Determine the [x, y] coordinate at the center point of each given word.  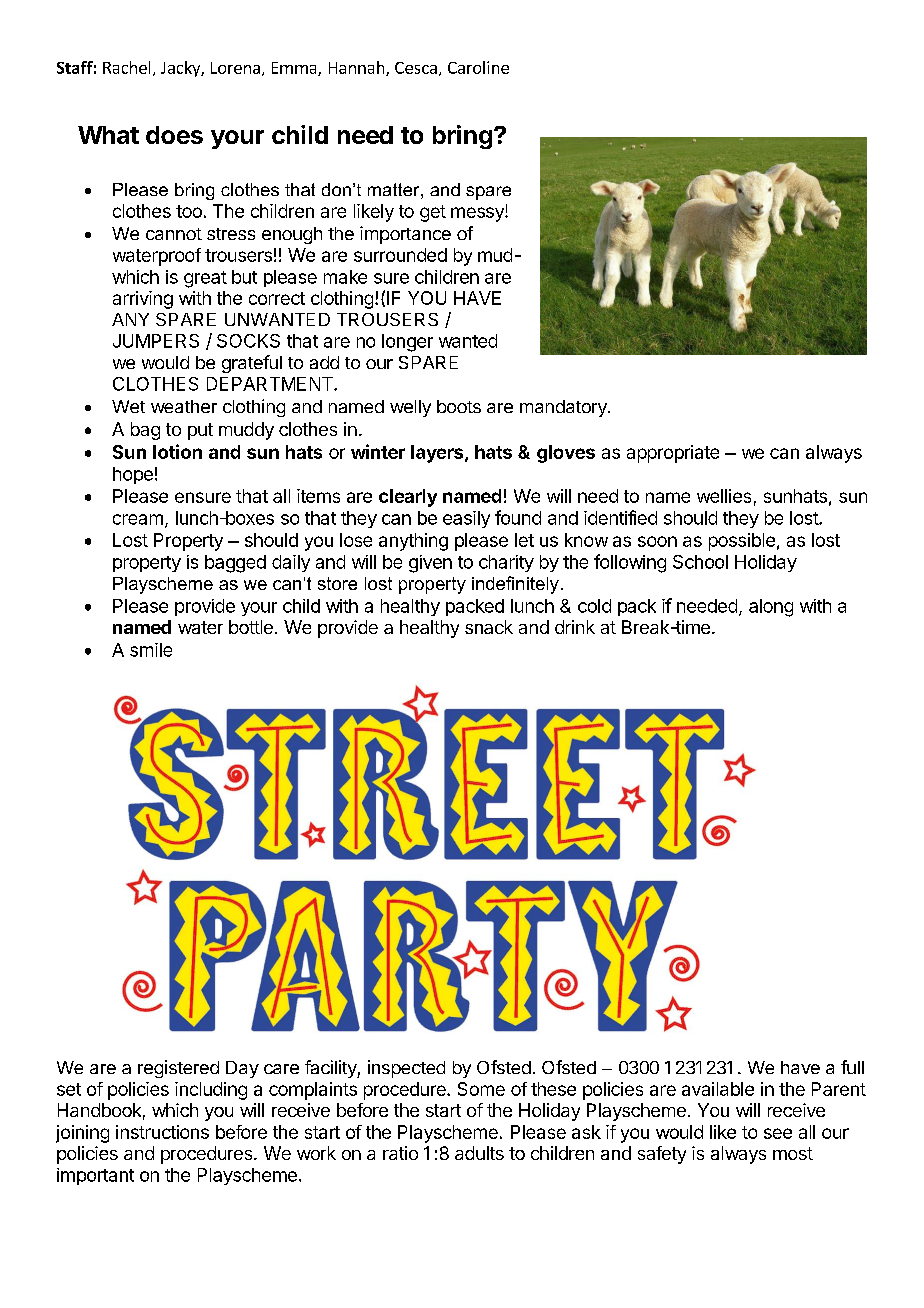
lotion [177, 451]
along [771, 608]
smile [151, 650]
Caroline [478, 67]
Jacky [181, 69]
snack [489, 627]
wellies [724, 496]
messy [478, 214]
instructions [162, 1132]
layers [438, 454]
